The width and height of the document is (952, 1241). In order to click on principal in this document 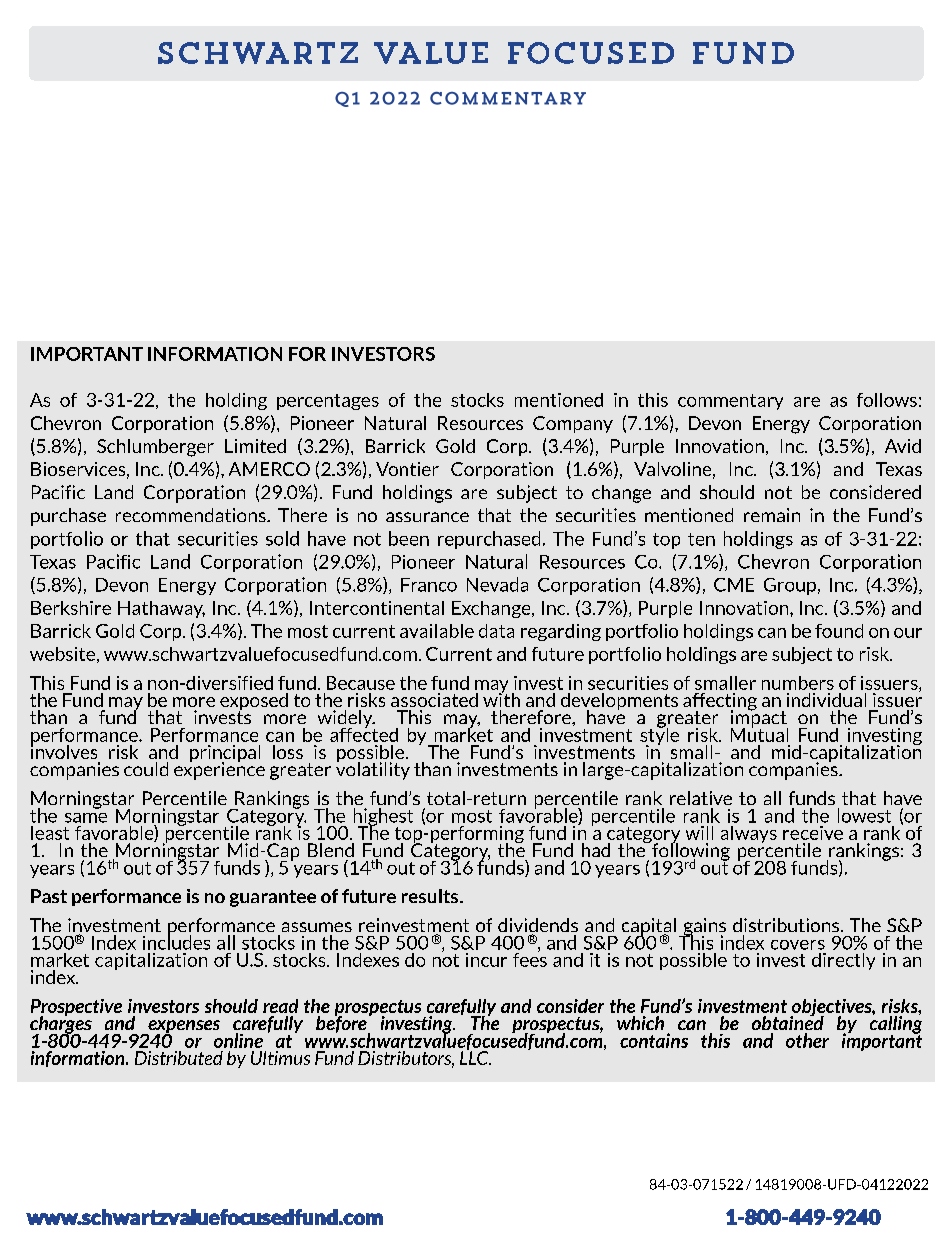, I will do `click(225, 755)`.
